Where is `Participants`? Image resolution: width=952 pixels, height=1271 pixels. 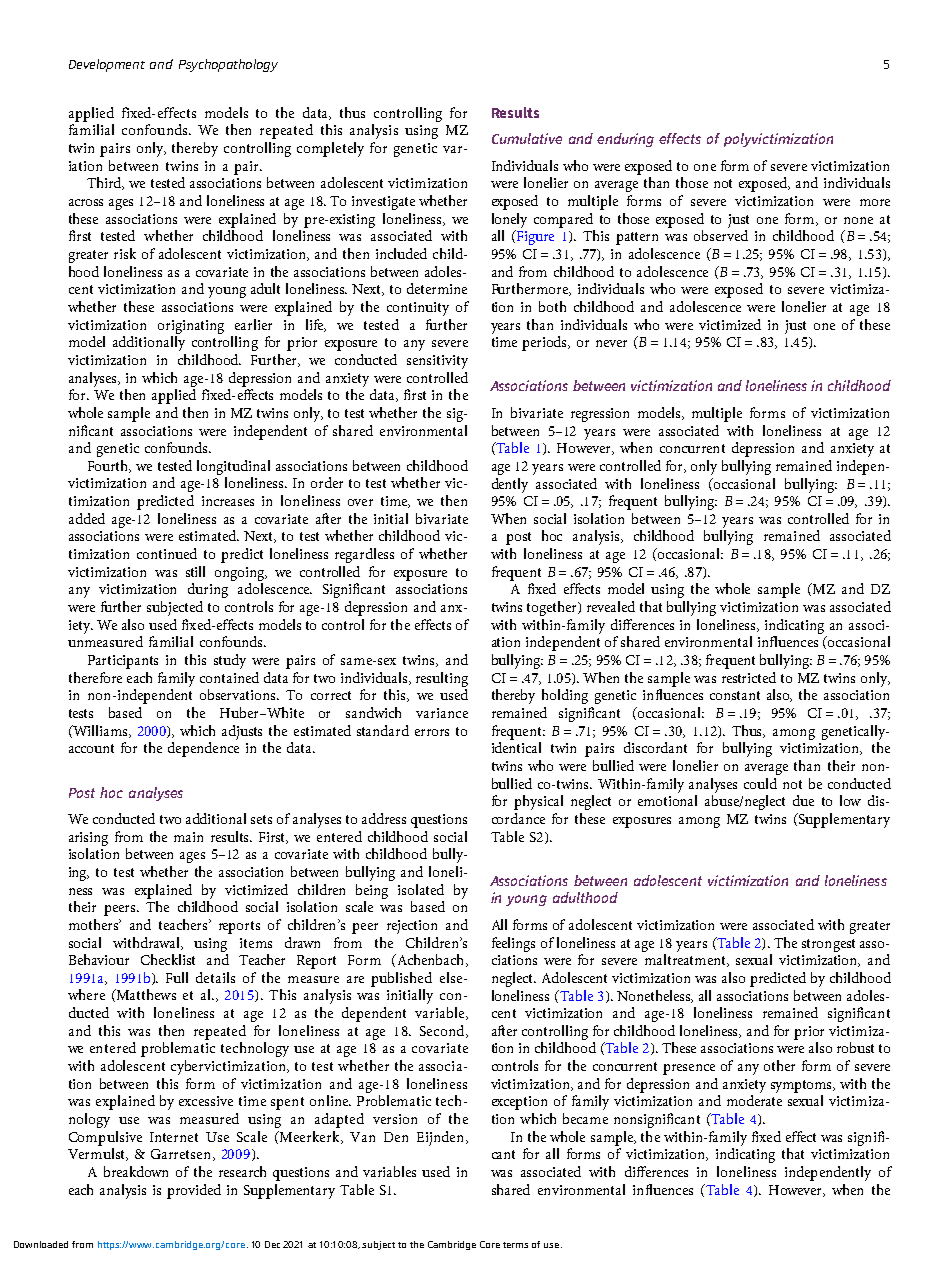
Participants is located at coordinates (123, 662).
